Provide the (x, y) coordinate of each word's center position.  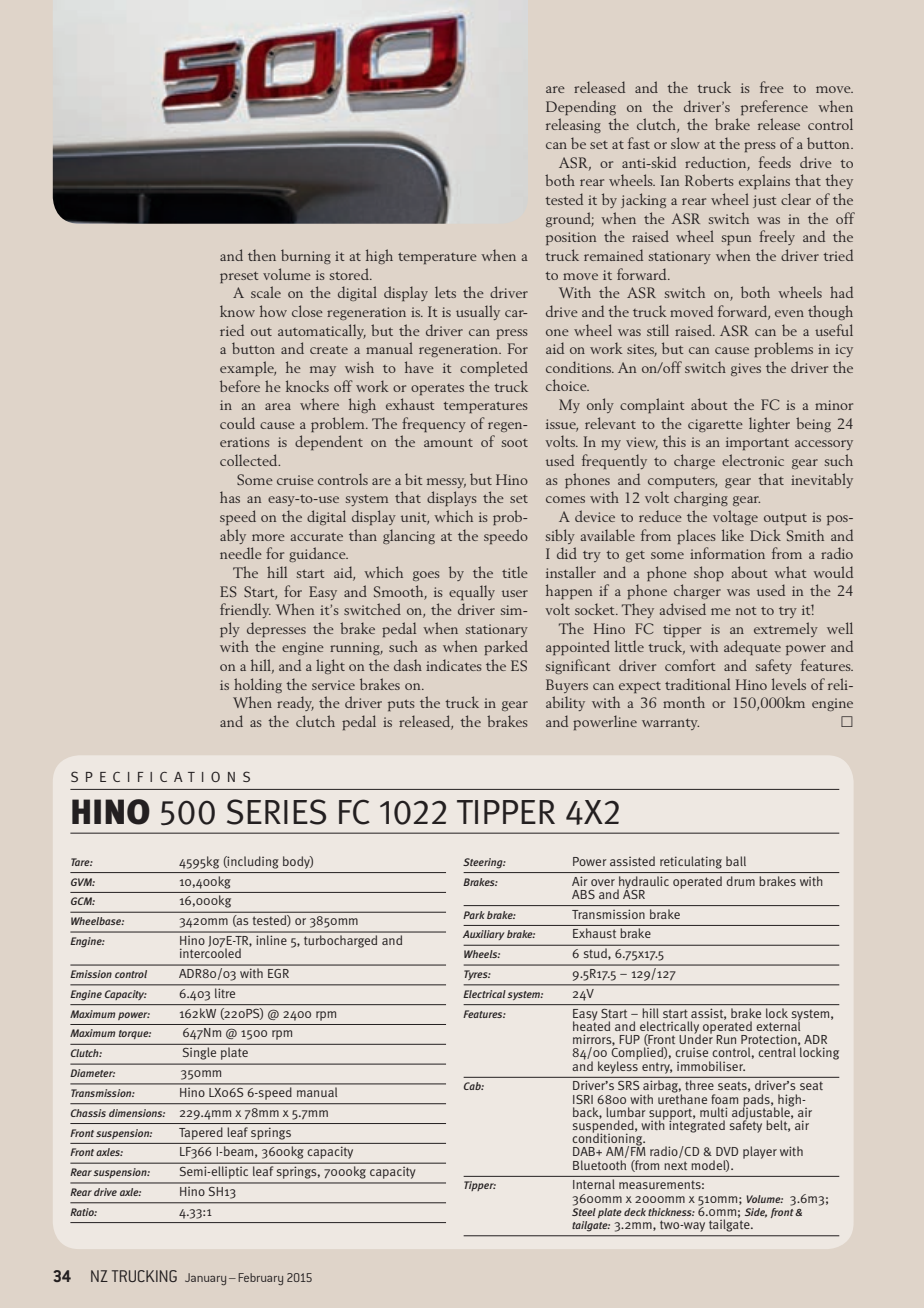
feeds (775, 162)
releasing (573, 125)
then (262, 255)
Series (276, 812)
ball (736, 861)
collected (250, 460)
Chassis (88, 1113)
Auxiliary (483, 935)
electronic (753, 460)
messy (446, 483)
